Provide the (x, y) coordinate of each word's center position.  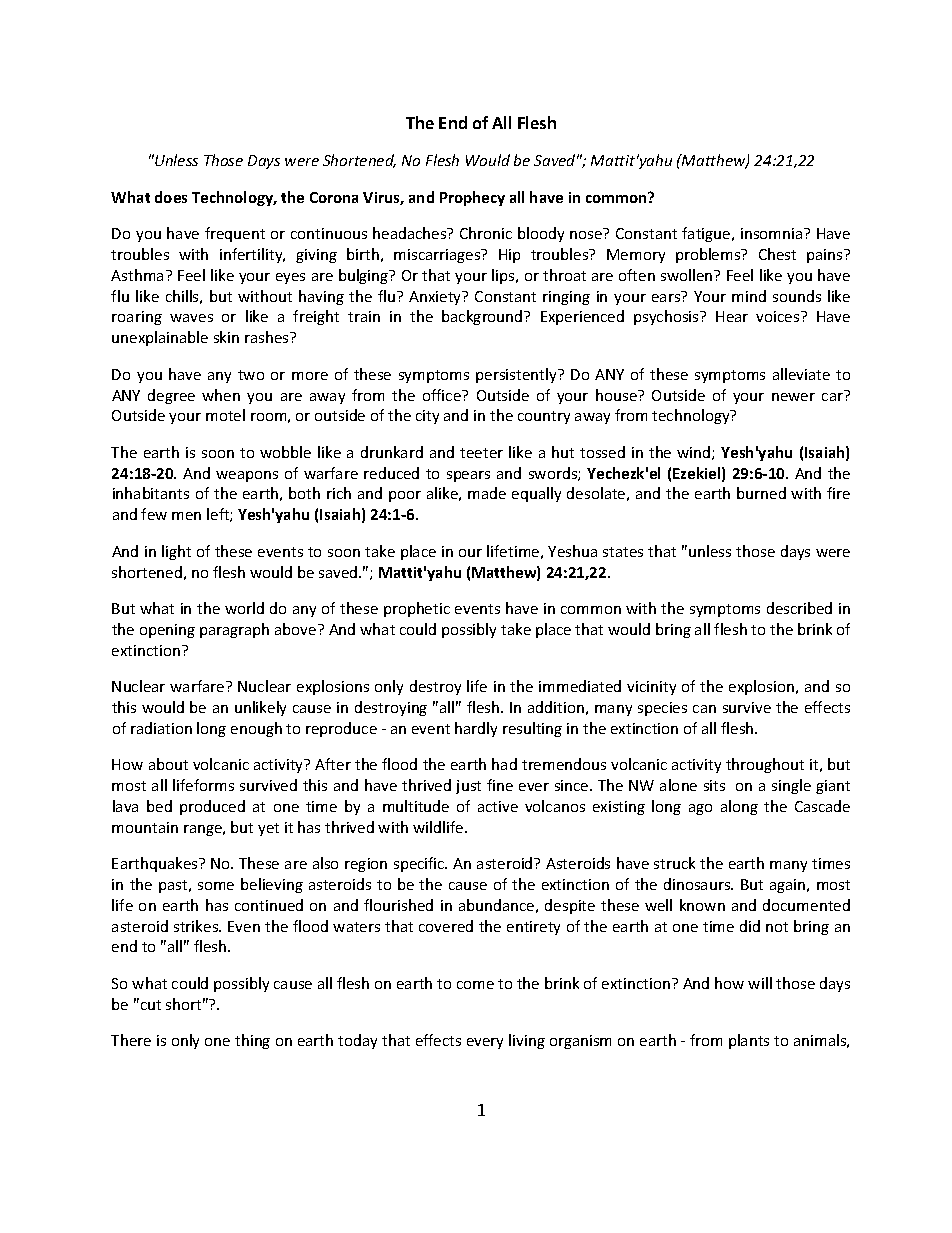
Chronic (486, 233)
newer (793, 397)
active (498, 806)
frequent (235, 234)
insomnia (773, 233)
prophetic (417, 609)
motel (225, 415)
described (799, 608)
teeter (481, 453)
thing (252, 1041)
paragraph (234, 630)
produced (212, 807)
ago (700, 809)
